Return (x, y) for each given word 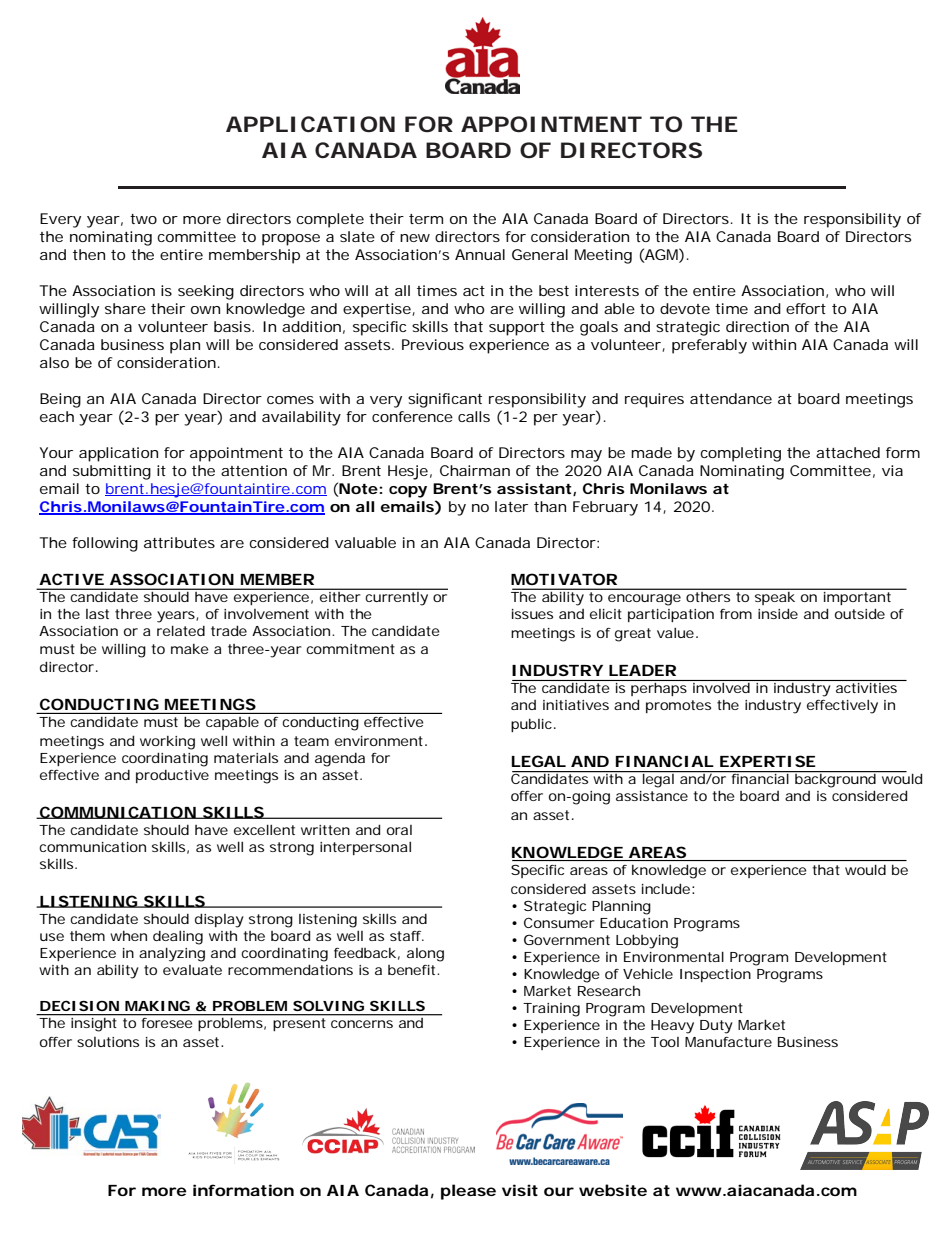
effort (806, 308)
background (836, 779)
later (511, 506)
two (143, 219)
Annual (480, 254)
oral (399, 830)
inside (778, 613)
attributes (179, 542)
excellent (264, 829)
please (468, 1192)
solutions (108, 1042)
